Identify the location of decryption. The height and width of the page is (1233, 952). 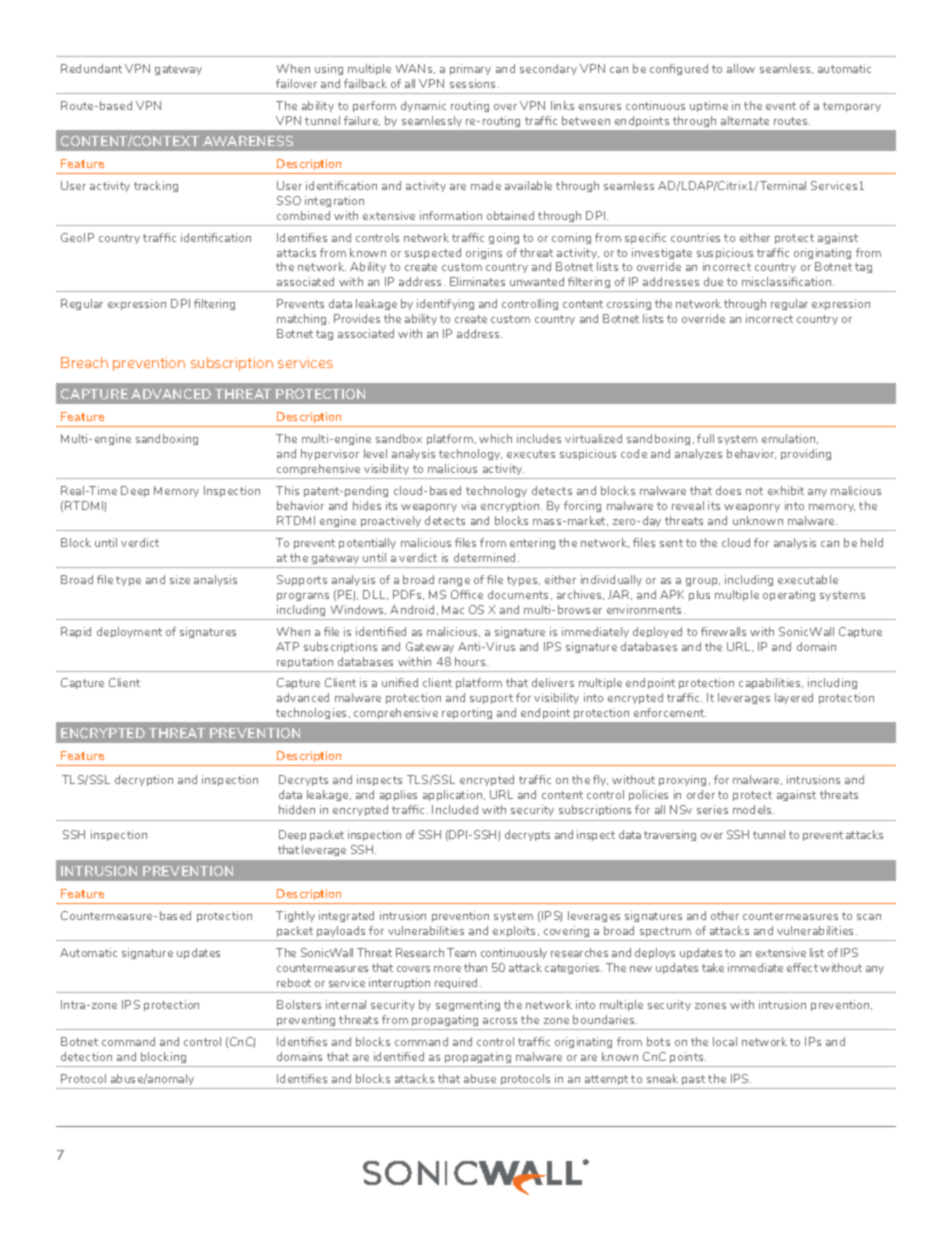
(144, 780).
